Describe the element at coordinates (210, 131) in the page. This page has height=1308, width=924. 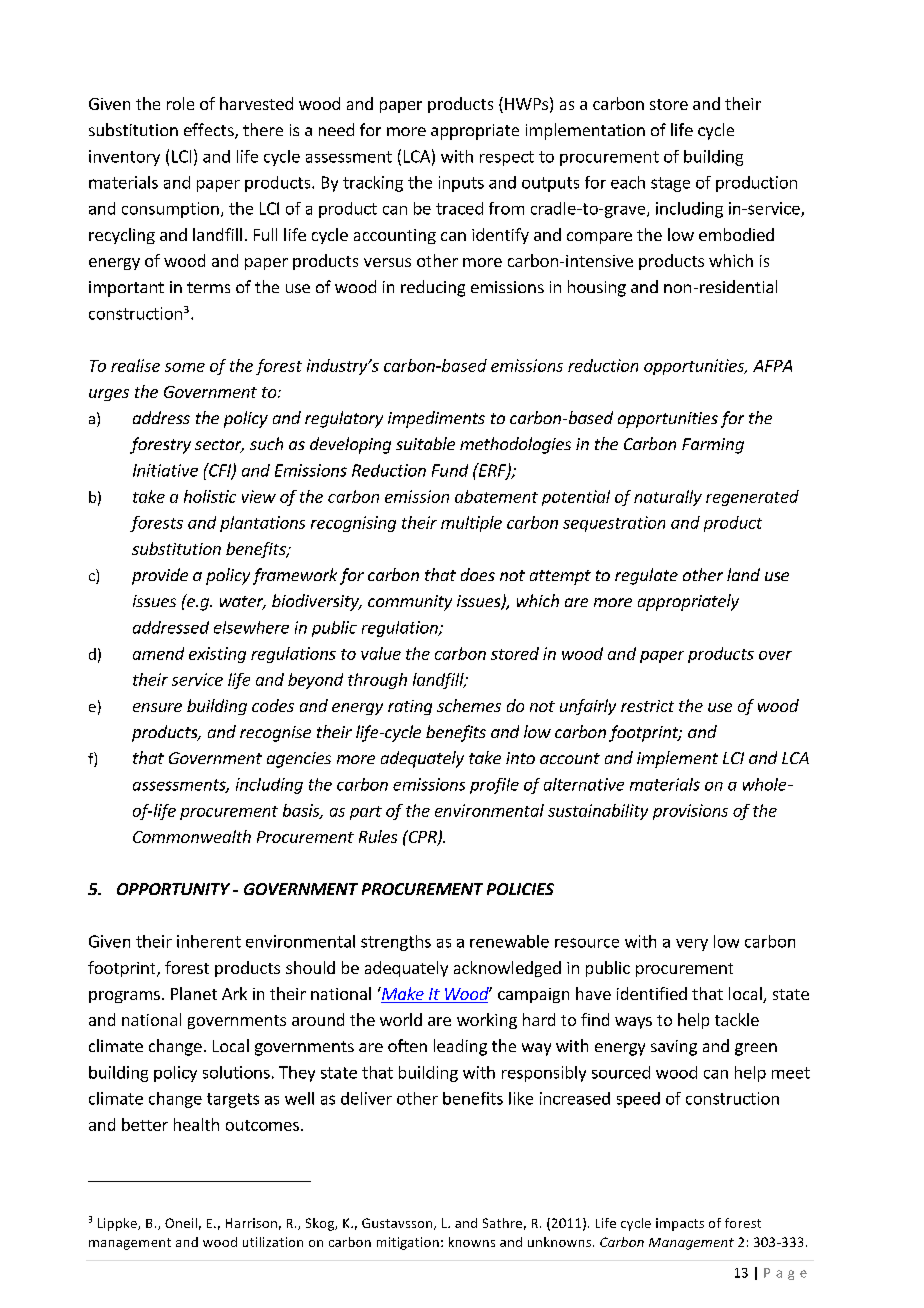
I see `effects` at that location.
